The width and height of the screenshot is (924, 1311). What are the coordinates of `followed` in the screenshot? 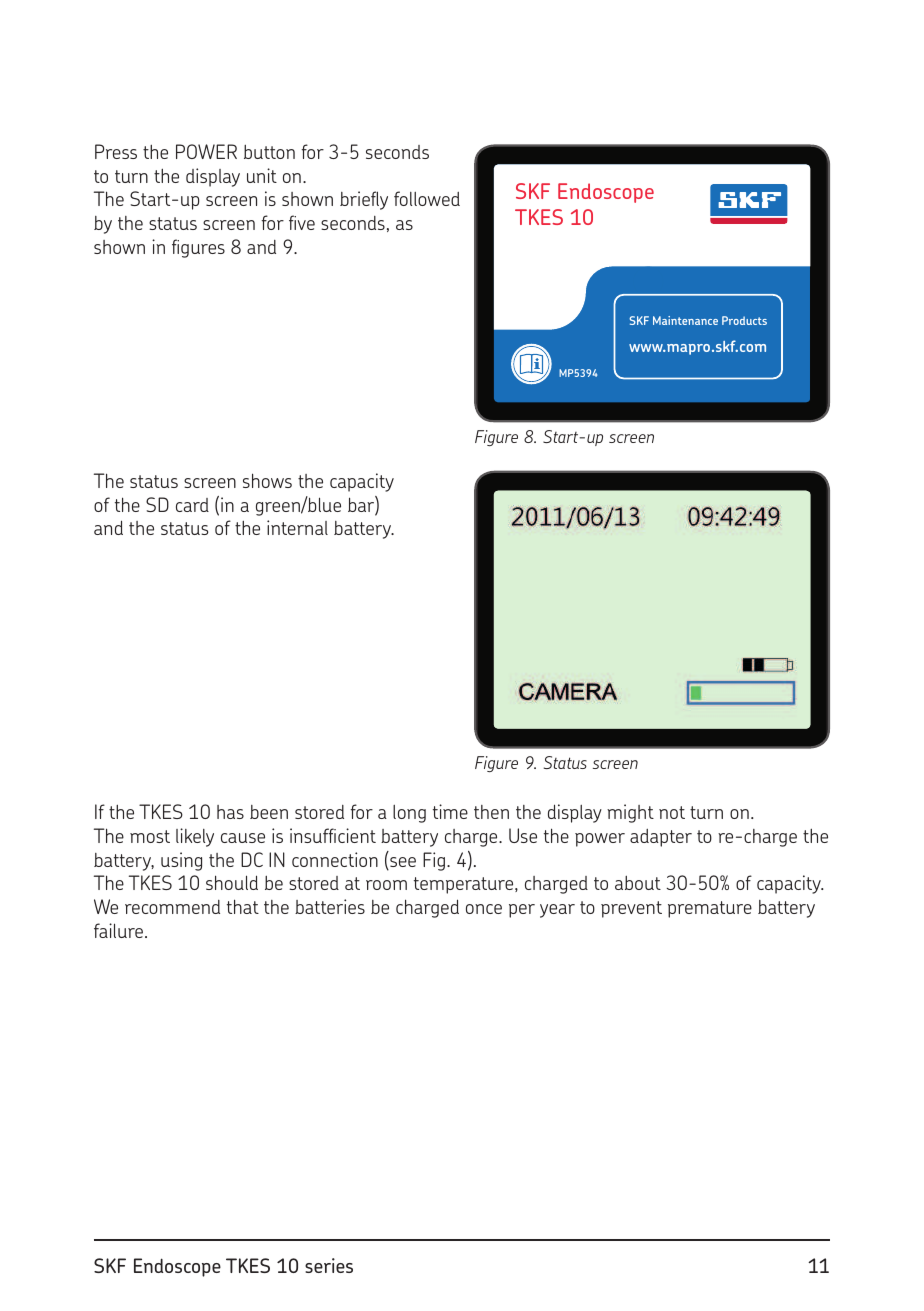 It's located at (427, 198).
